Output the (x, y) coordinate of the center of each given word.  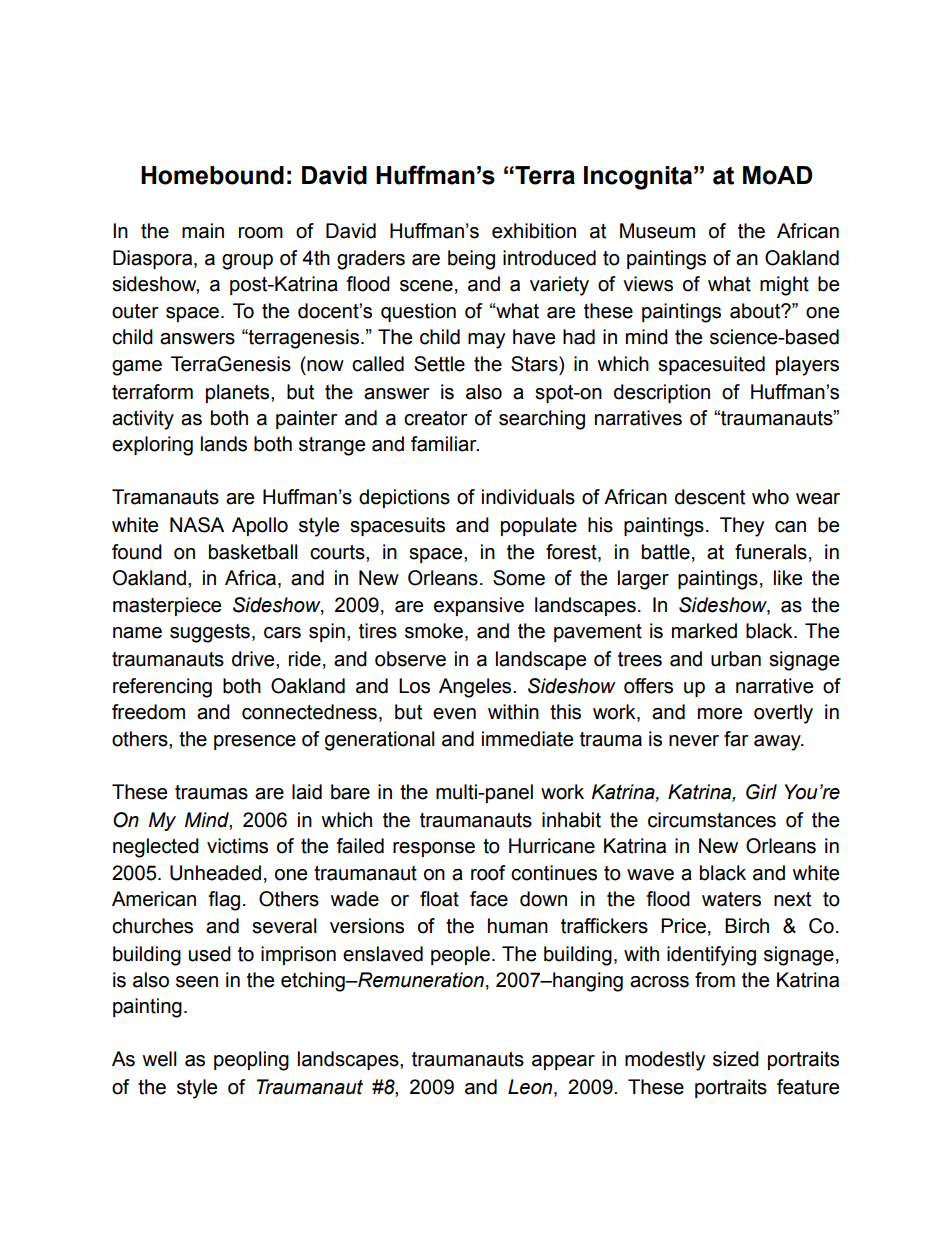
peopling (251, 1061)
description (662, 393)
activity (143, 420)
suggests (210, 633)
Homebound (212, 175)
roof (488, 873)
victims (237, 846)
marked (704, 631)
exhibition (534, 231)
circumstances (712, 820)
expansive (479, 606)
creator (436, 418)
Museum (657, 231)
